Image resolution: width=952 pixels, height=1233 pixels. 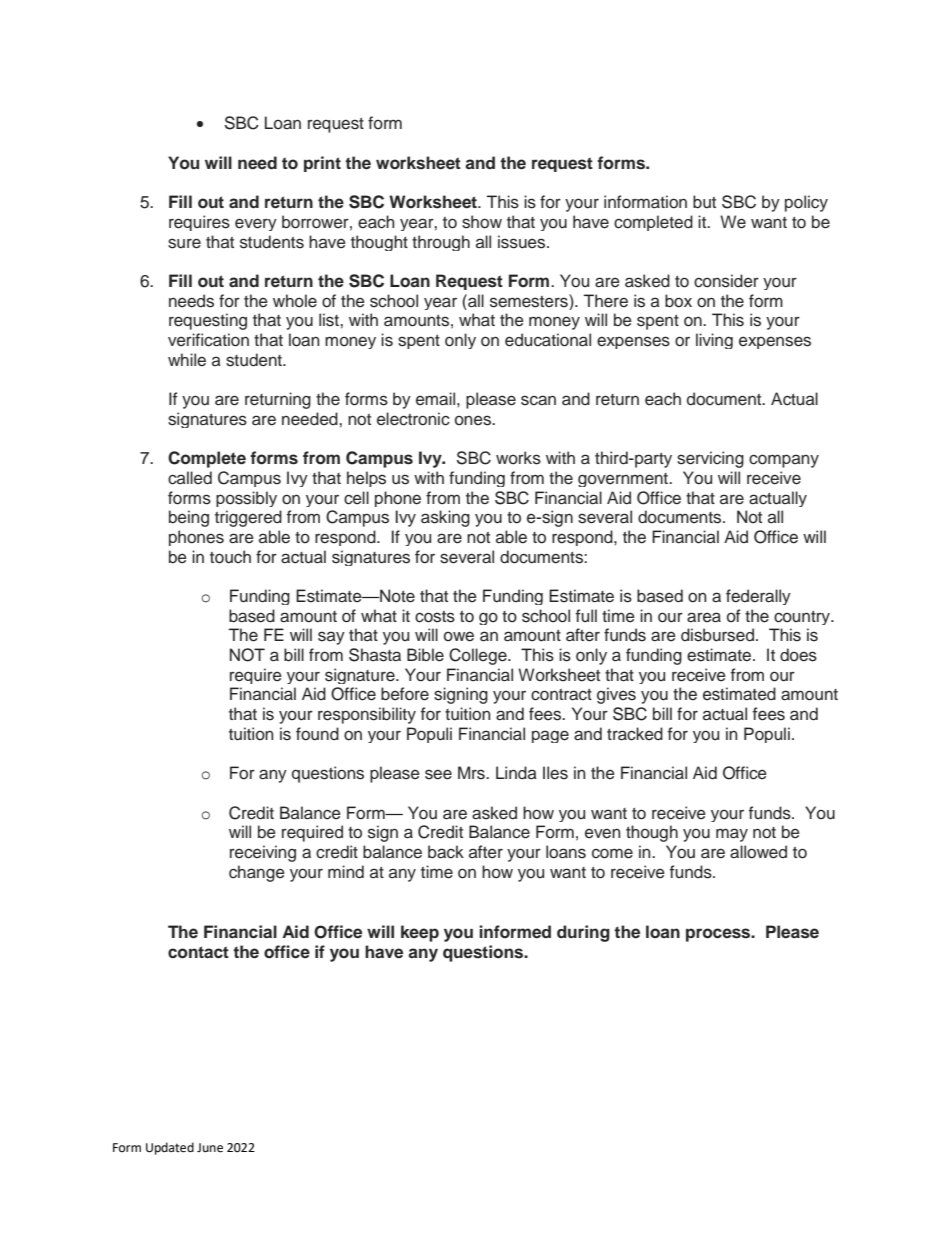 What do you see at coordinates (472, 773) in the page?
I see `Mrs` at bounding box center [472, 773].
